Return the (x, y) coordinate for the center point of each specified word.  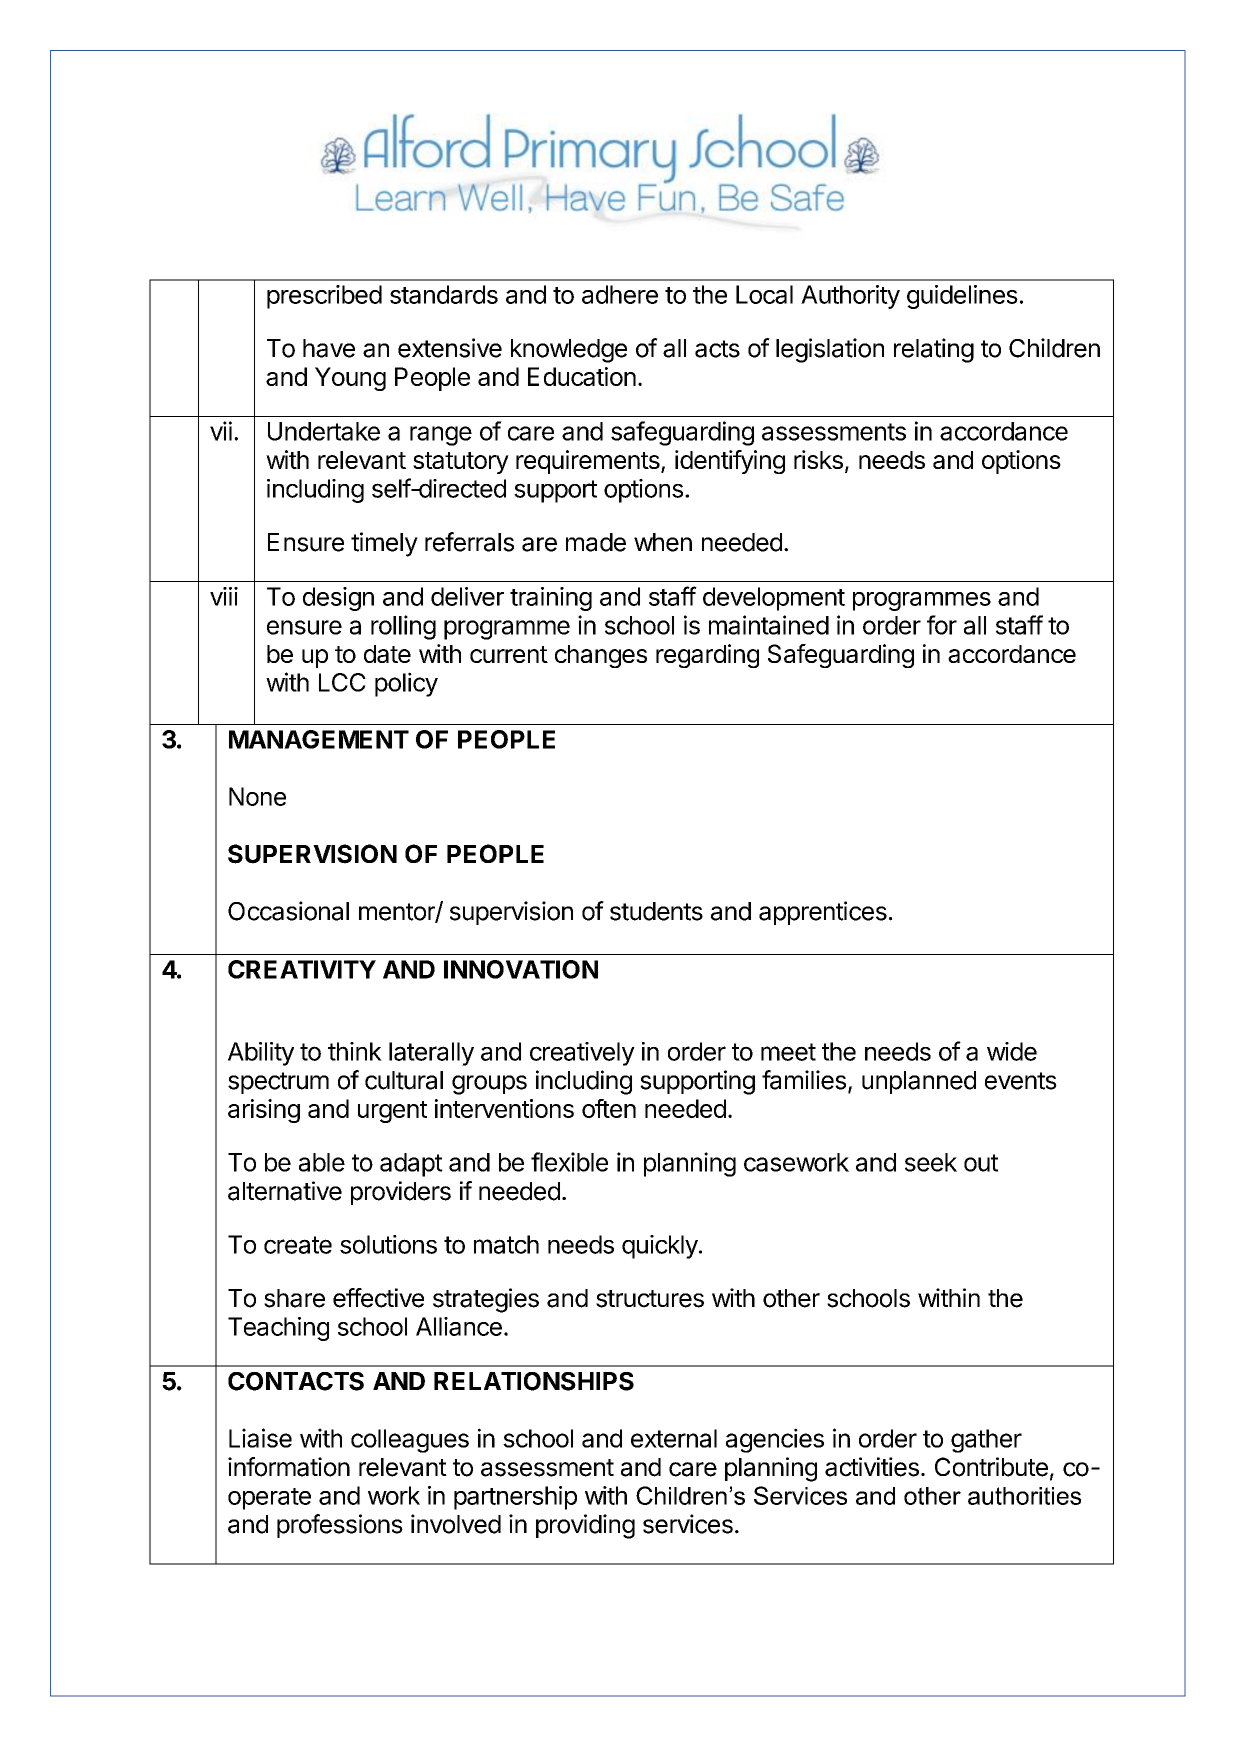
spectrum (278, 1083)
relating (934, 350)
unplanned (919, 1082)
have (329, 348)
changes (601, 656)
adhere (620, 294)
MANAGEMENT (319, 739)
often (609, 1108)
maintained (769, 625)
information (289, 1467)
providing (585, 1526)
